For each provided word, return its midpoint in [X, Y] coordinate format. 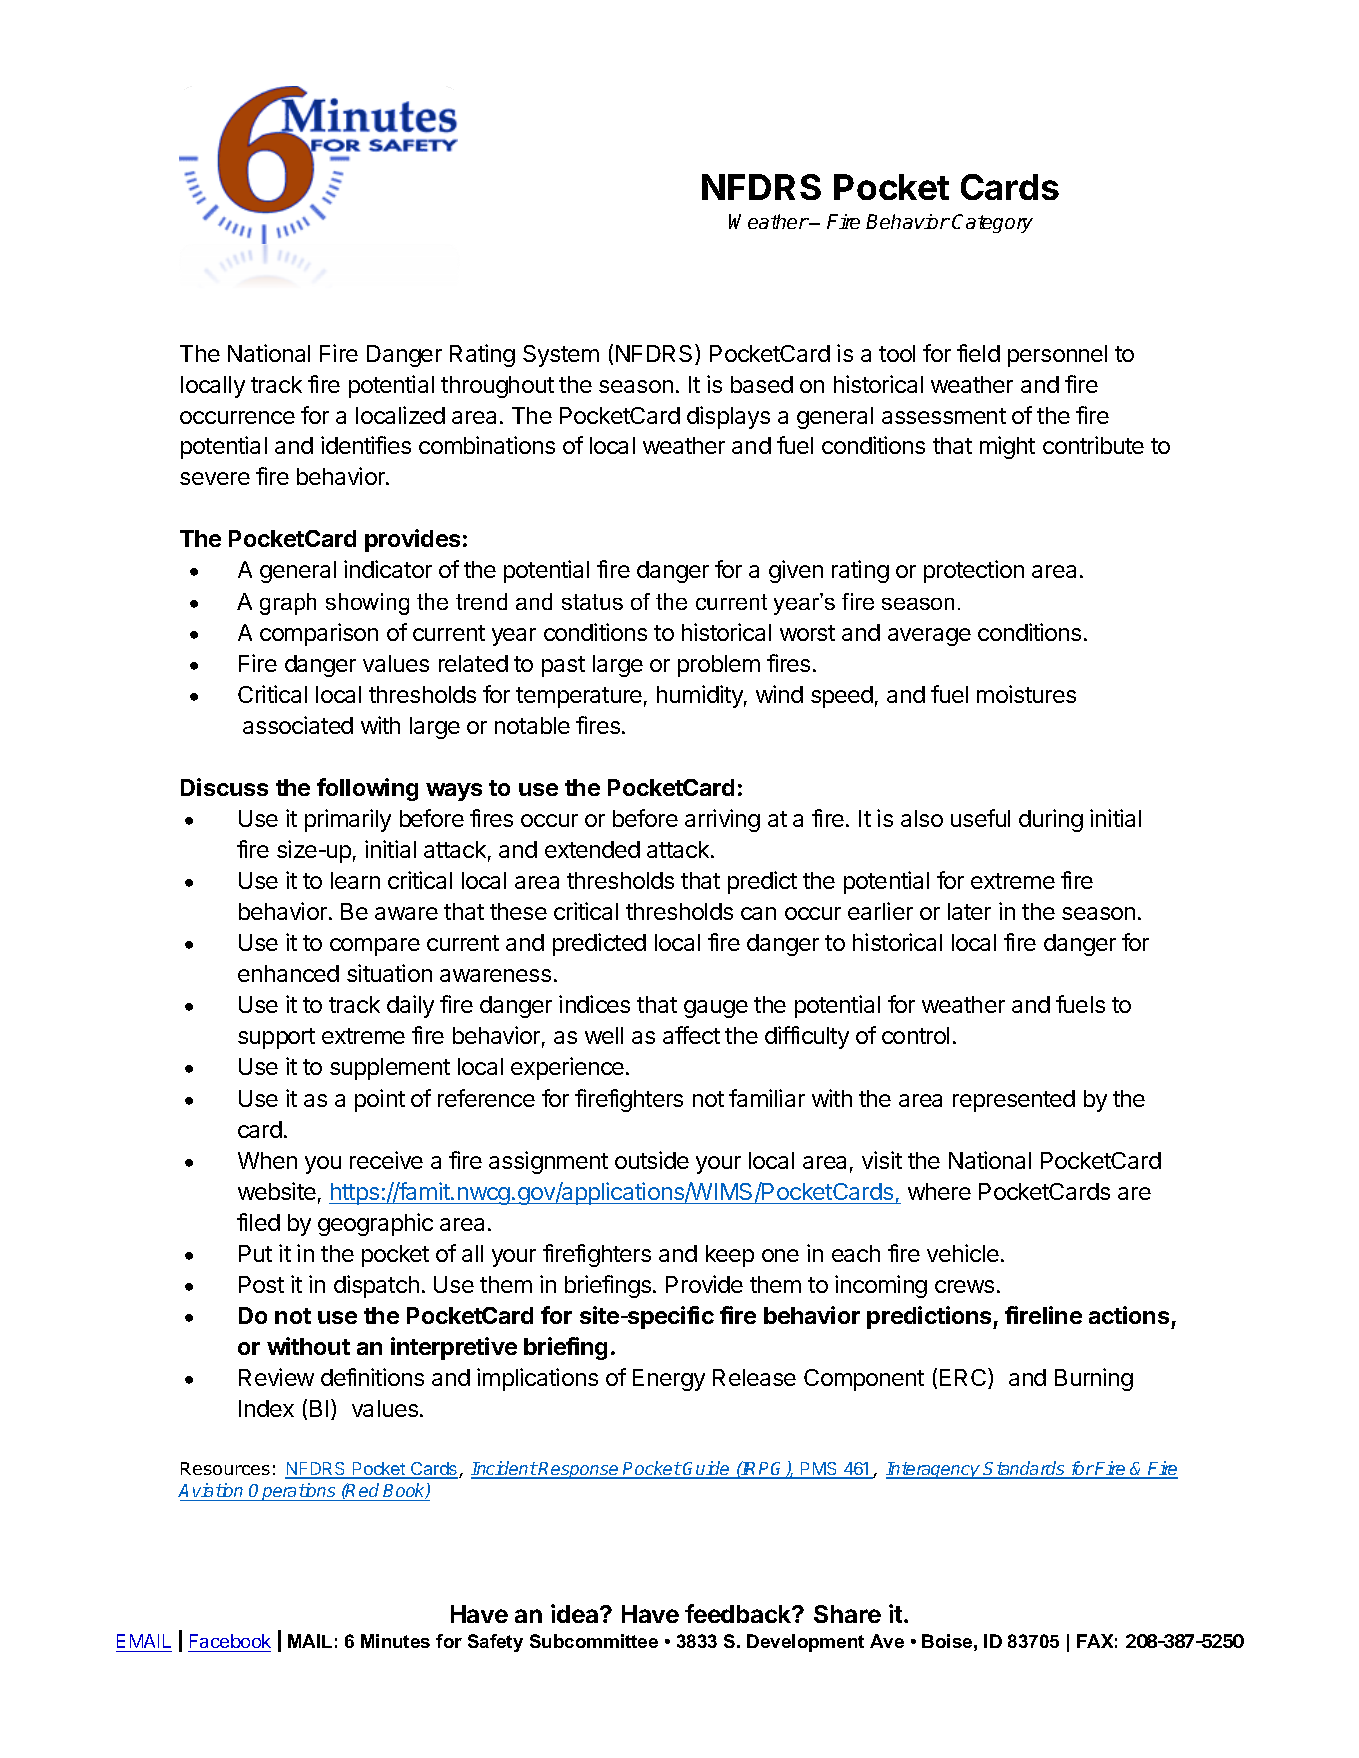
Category [992, 223]
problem [719, 666]
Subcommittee [594, 1641]
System [561, 356]
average [929, 637]
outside [652, 1160]
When [267, 1160]
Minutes [395, 1641]
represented [1014, 1101]
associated [298, 725]
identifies [366, 445]
